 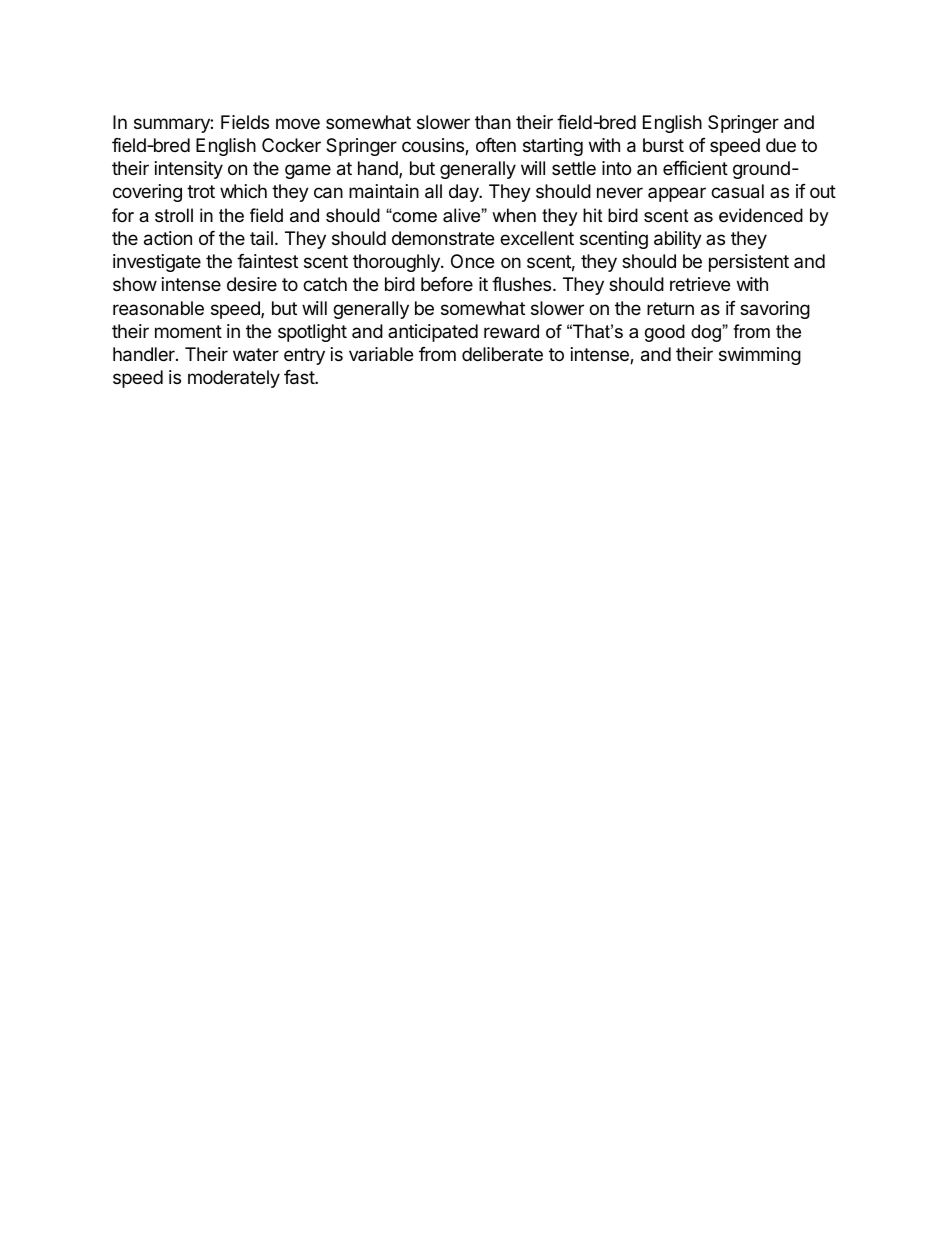 What do you see at coordinates (700, 284) in the screenshot?
I see `retrieve` at bounding box center [700, 284].
